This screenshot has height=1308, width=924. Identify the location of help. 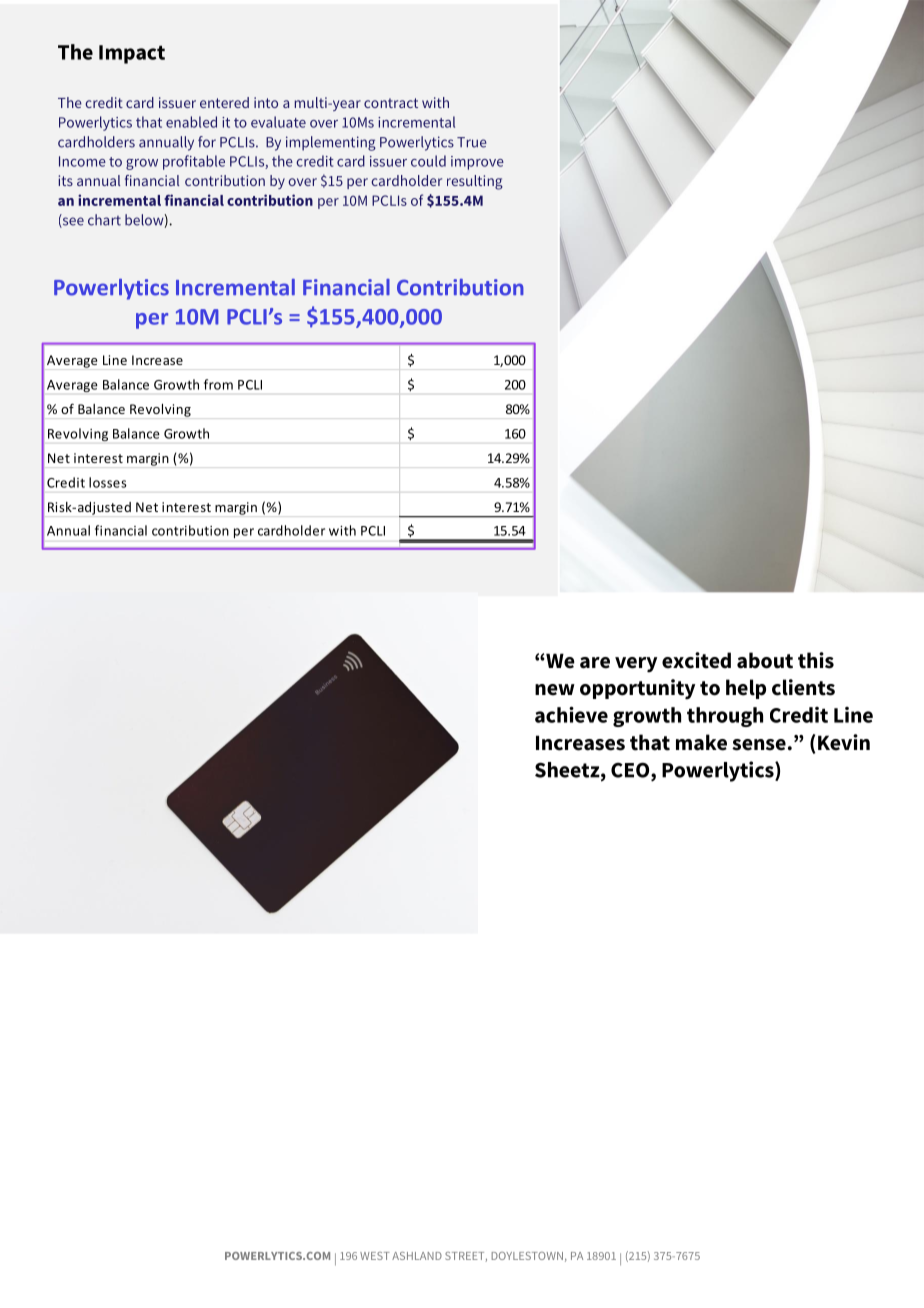
(746, 689).
